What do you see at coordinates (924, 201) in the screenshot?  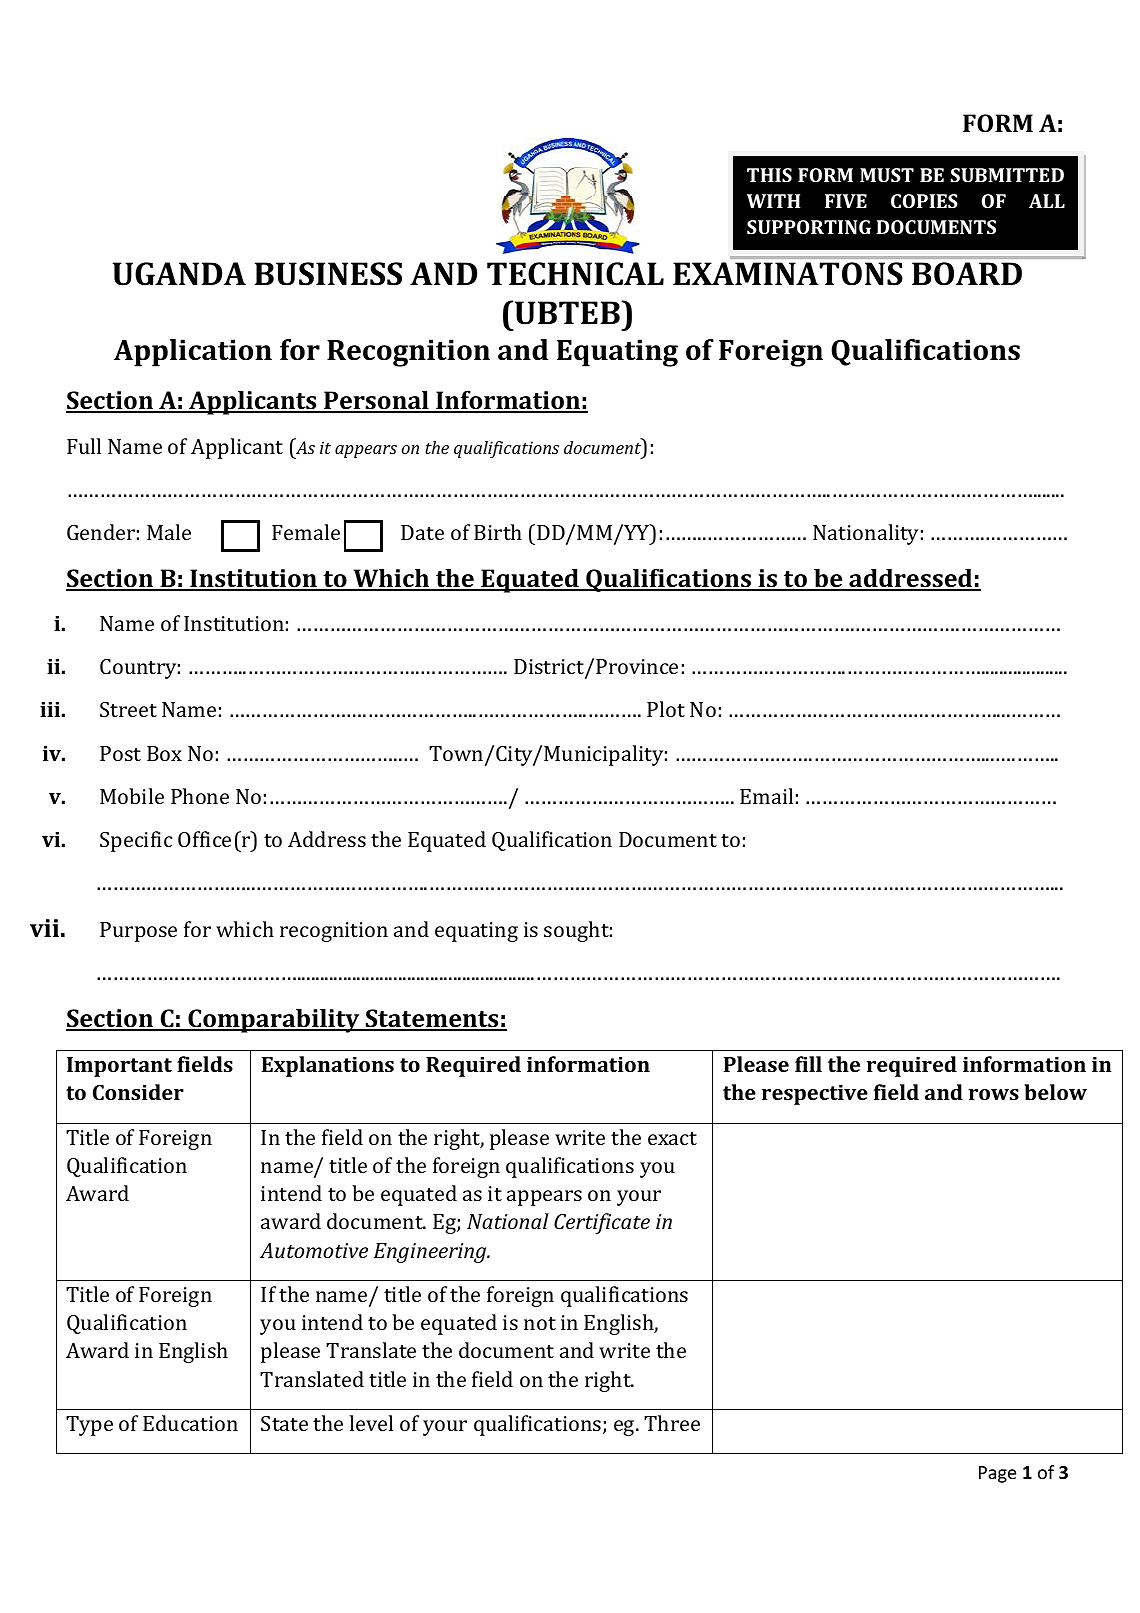 I see `COPIES` at bounding box center [924, 201].
